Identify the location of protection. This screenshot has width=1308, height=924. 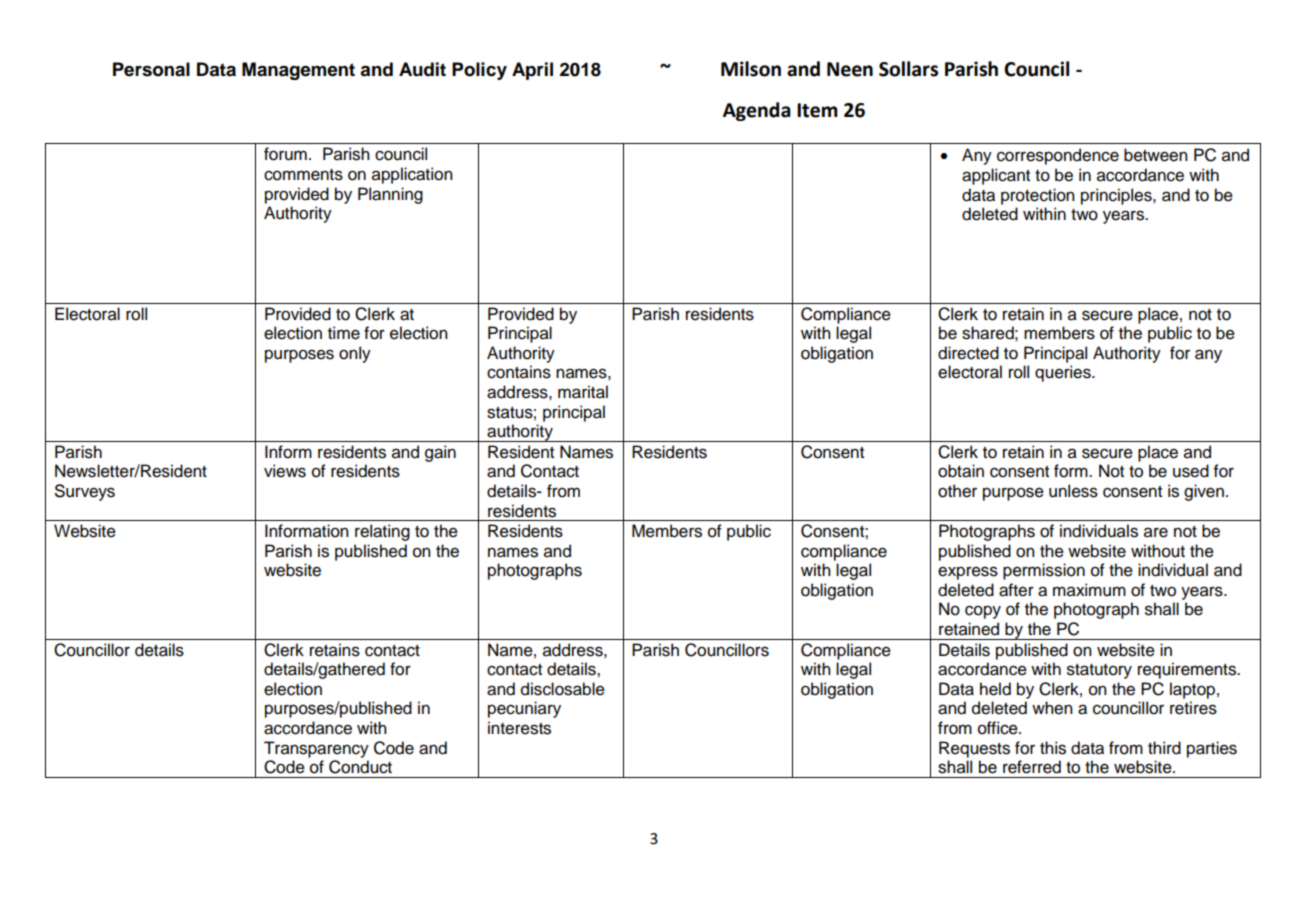
(1038, 196).
